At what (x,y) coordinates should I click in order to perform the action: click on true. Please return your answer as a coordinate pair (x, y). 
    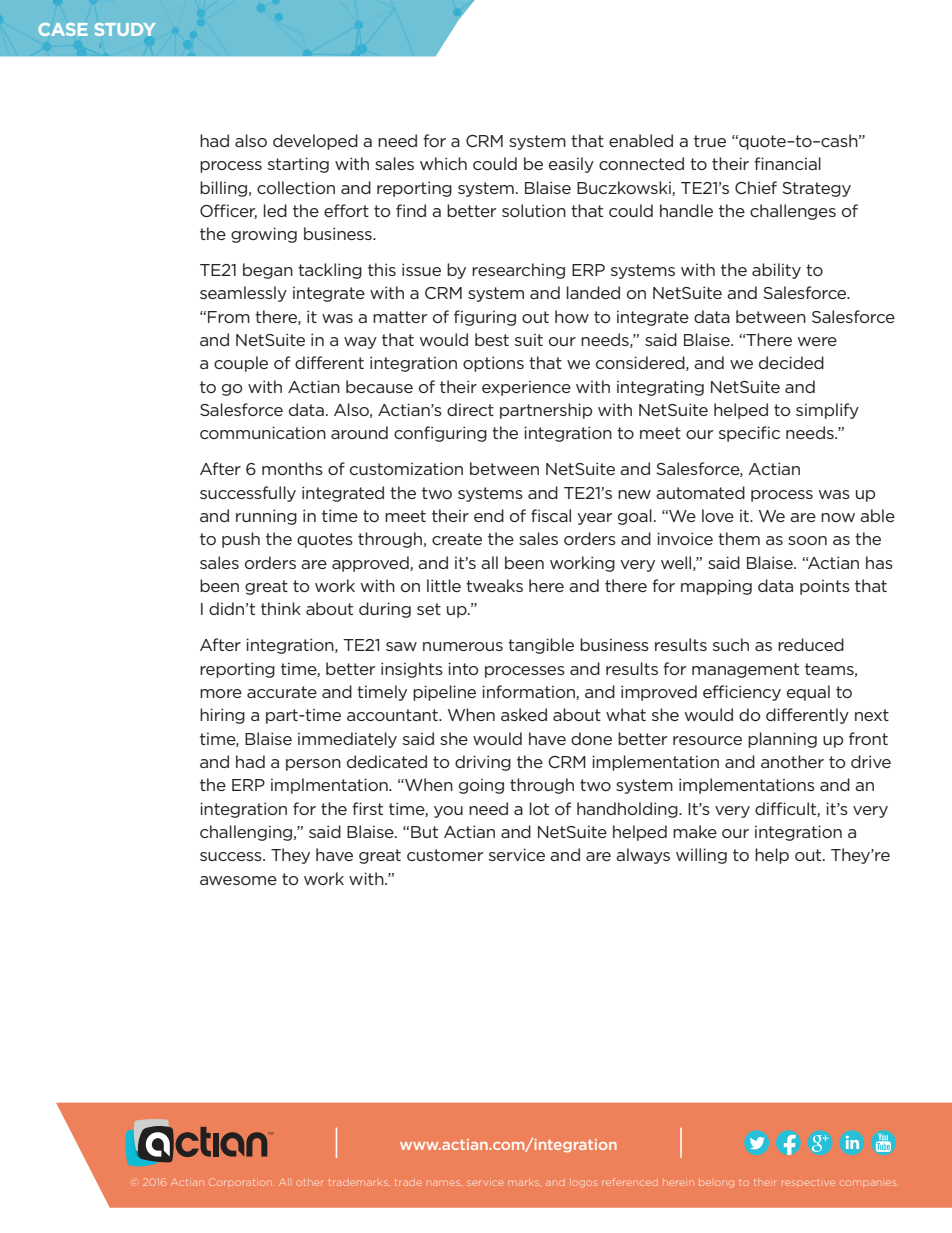
    Looking at the image, I should click on (710, 141).
